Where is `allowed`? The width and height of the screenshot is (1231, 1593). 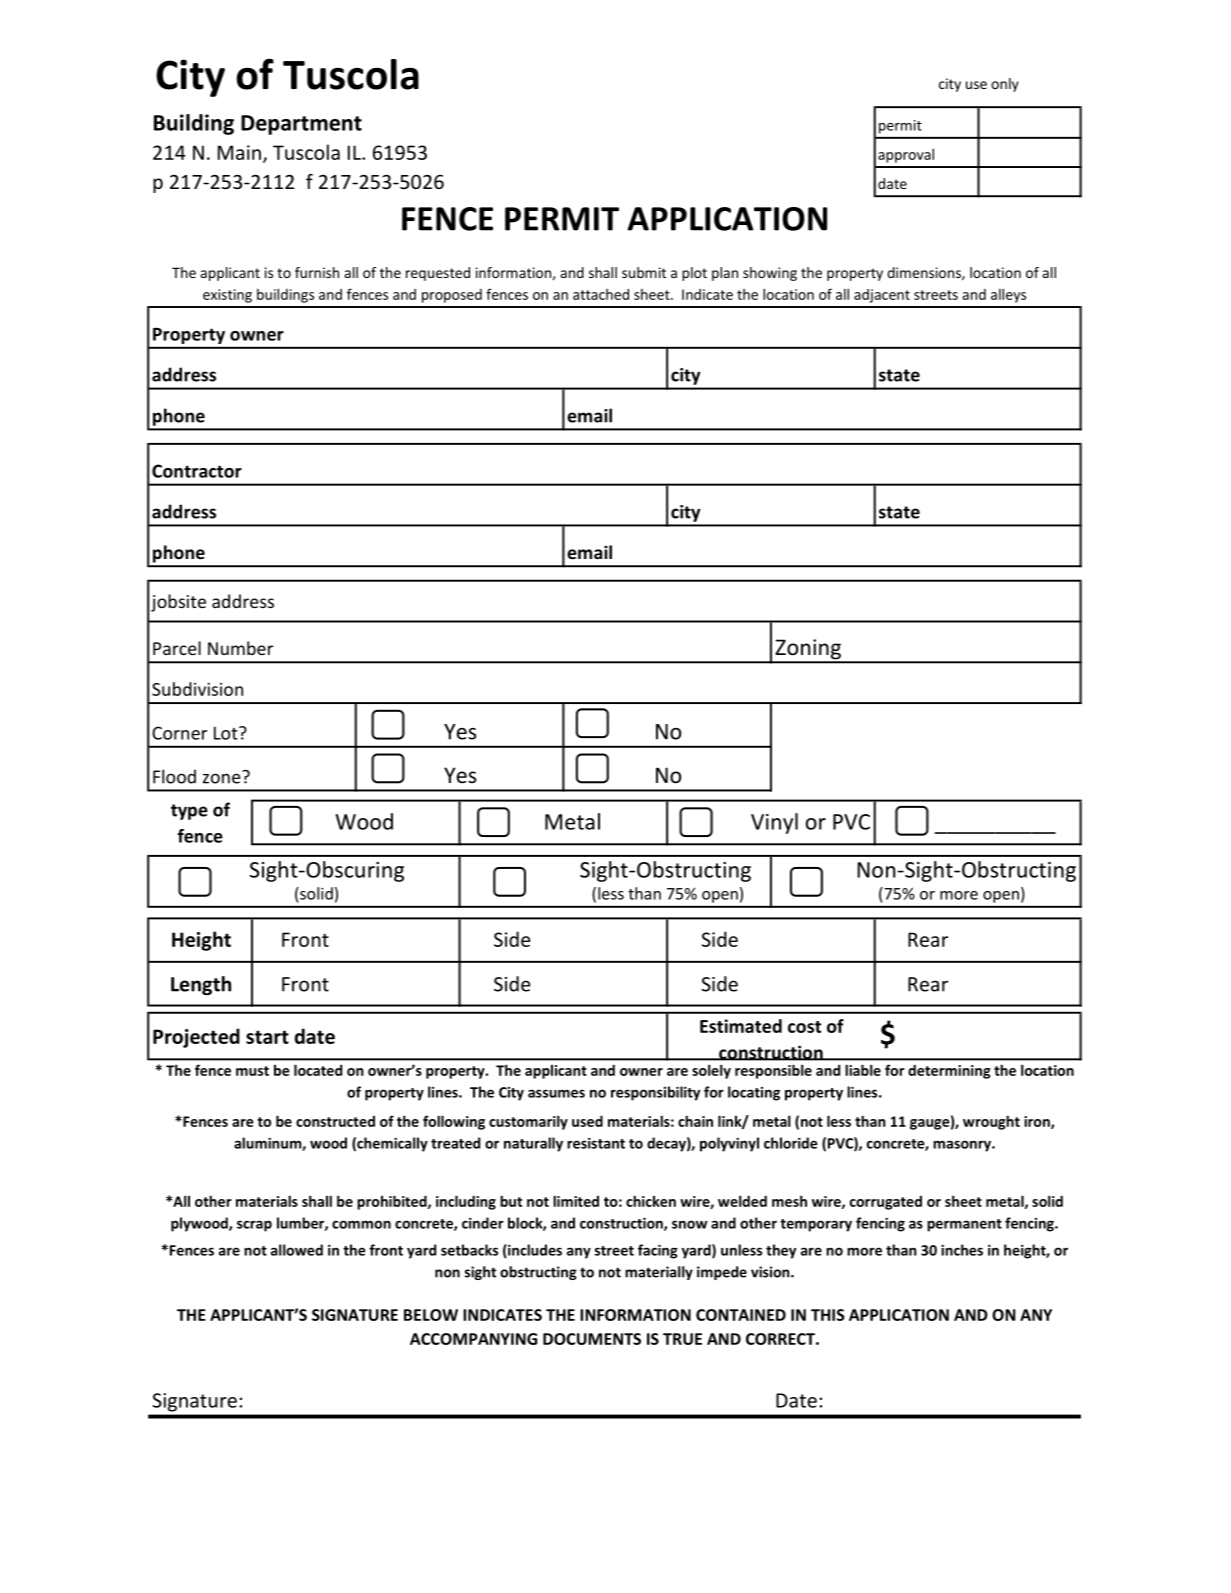
allowed is located at coordinates (297, 1250).
